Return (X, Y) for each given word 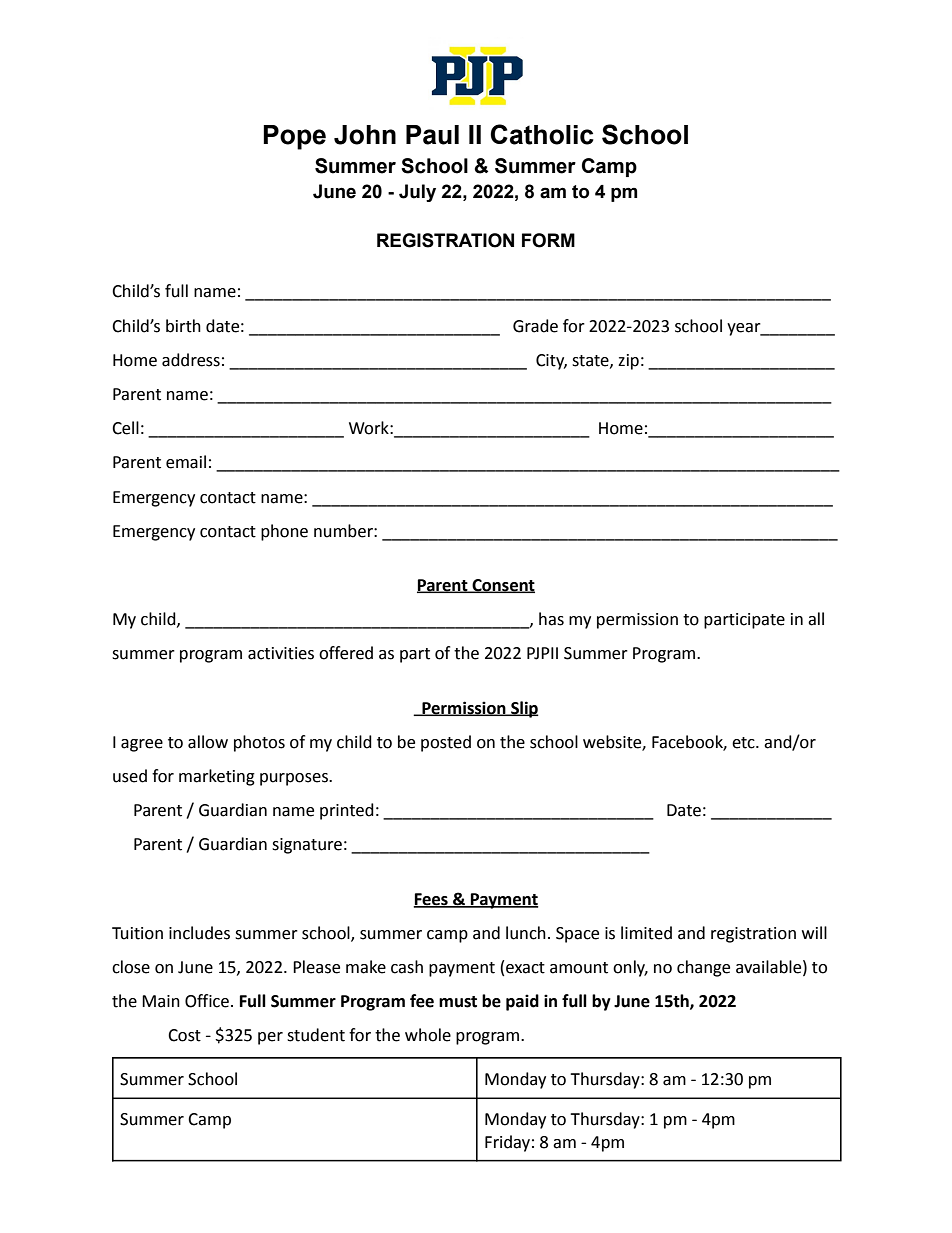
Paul (432, 135)
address (191, 360)
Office (207, 1001)
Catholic (542, 134)
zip (628, 362)
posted (446, 743)
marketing (217, 777)
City (551, 362)
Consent (502, 586)
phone (284, 532)
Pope (294, 137)
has (551, 619)
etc (744, 743)
